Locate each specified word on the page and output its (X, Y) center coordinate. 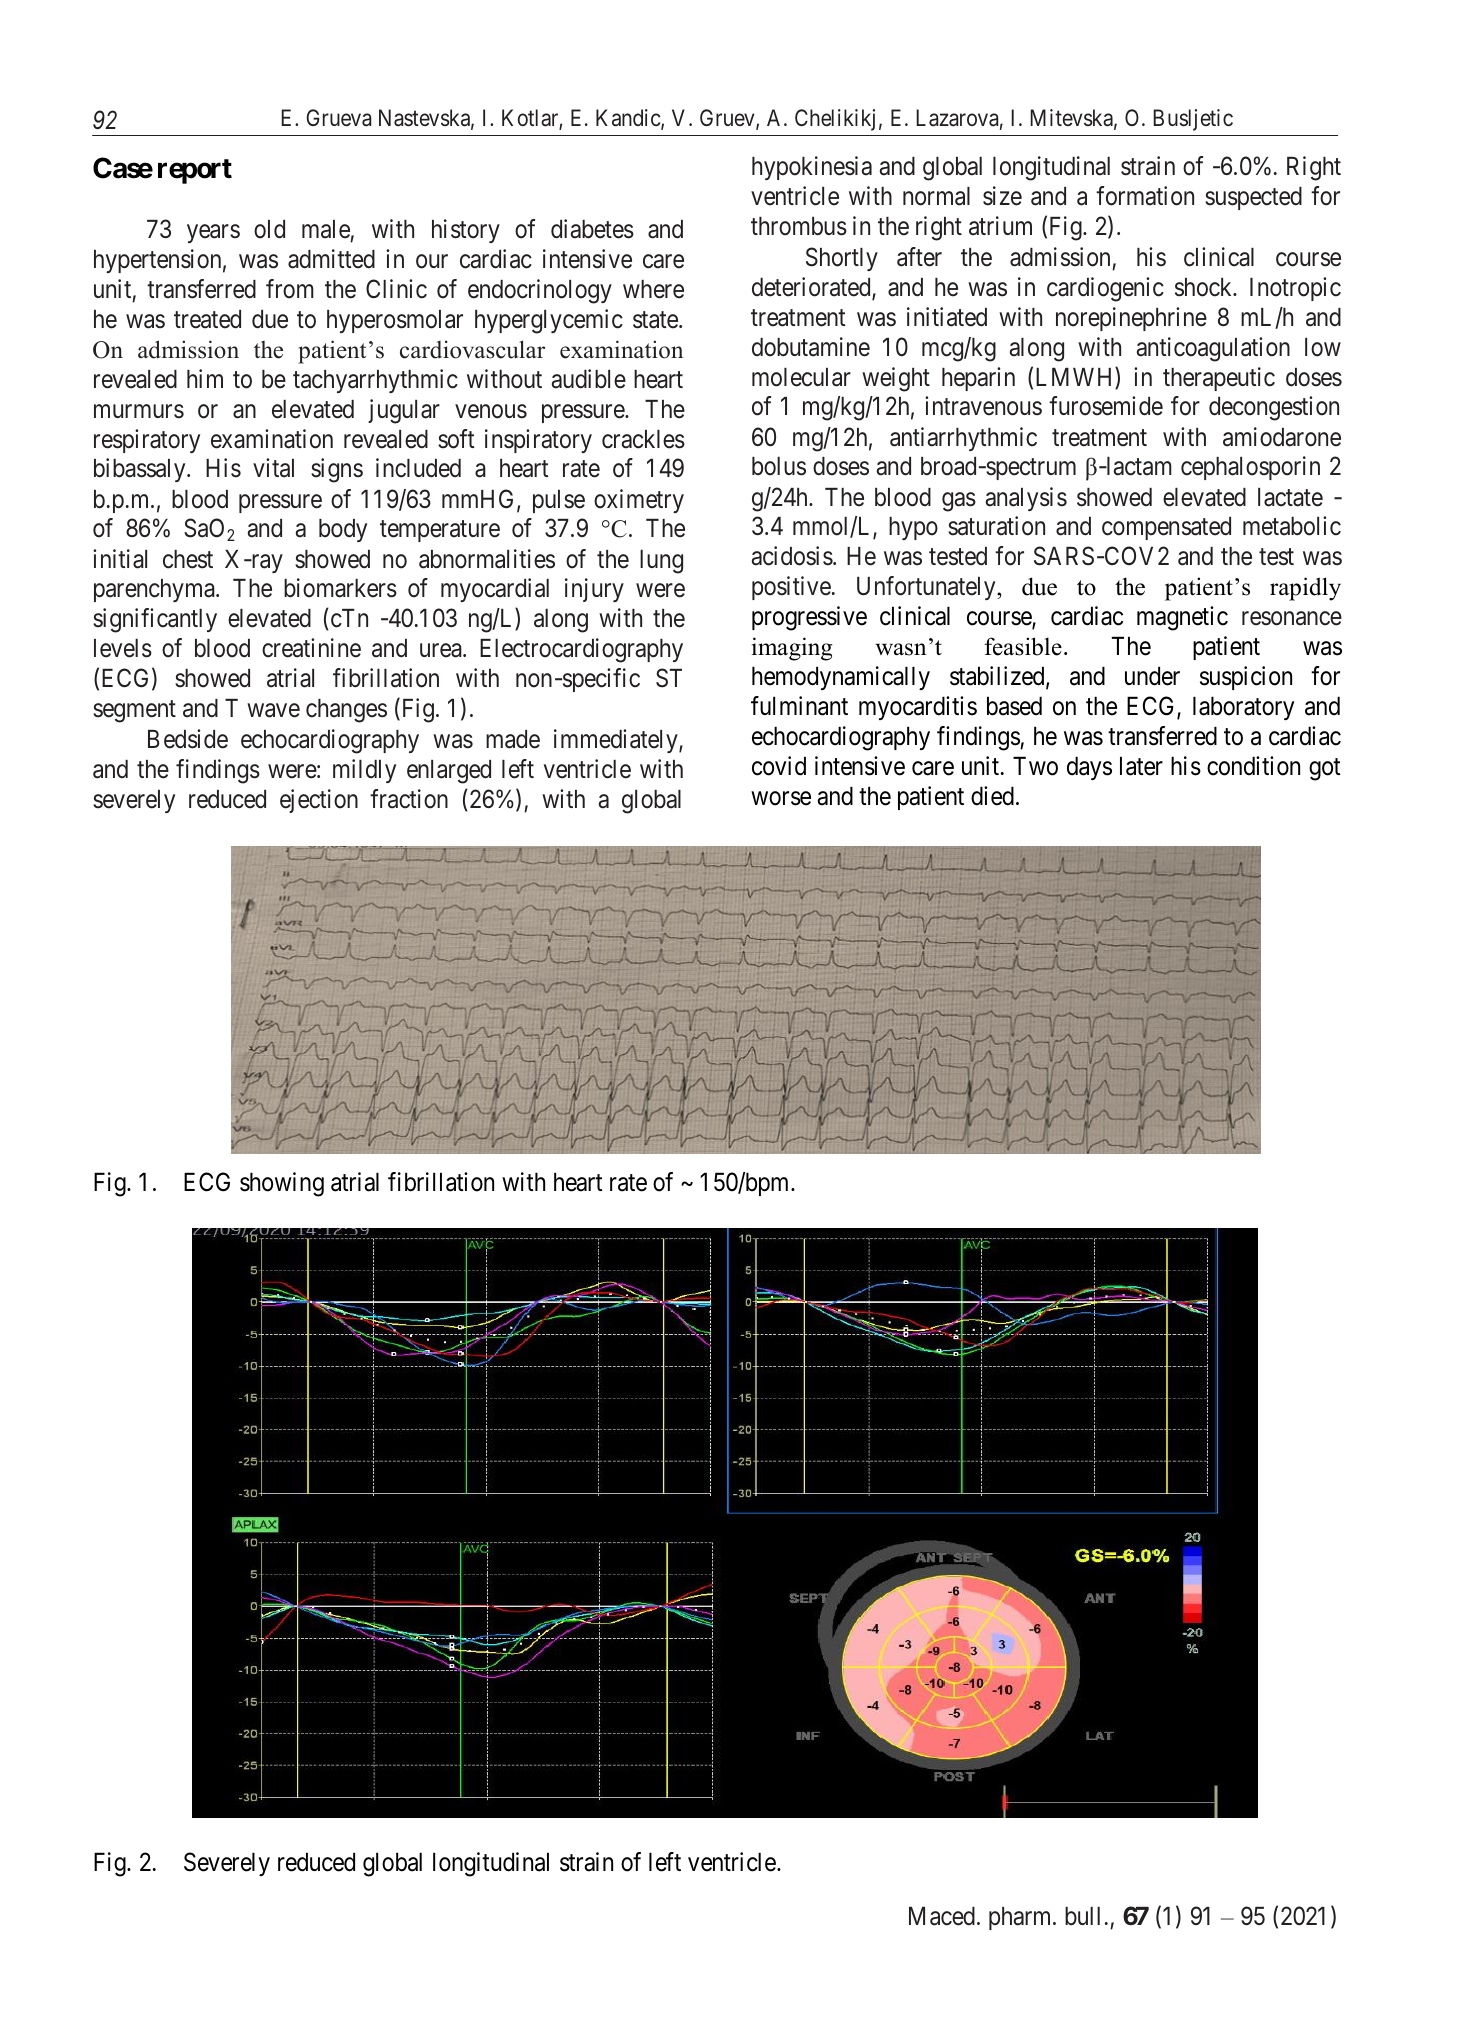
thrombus (799, 226)
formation (1145, 196)
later (1141, 766)
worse (781, 799)
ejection (319, 801)
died (992, 796)
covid (779, 766)
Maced (942, 1916)
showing (282, 1184)
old (269, 229)
